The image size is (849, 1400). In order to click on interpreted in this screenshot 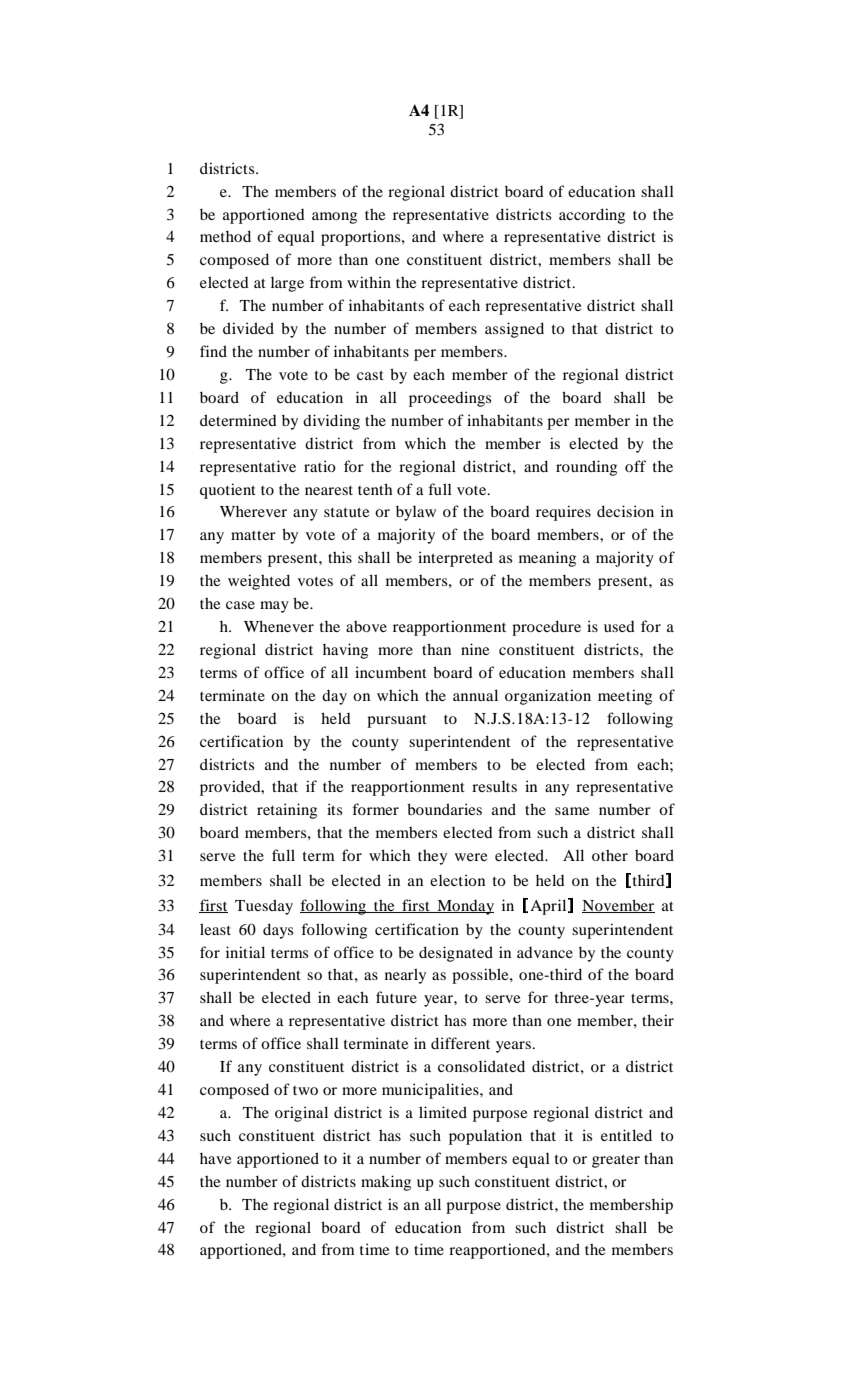, I will do `click(455, 559)`.
